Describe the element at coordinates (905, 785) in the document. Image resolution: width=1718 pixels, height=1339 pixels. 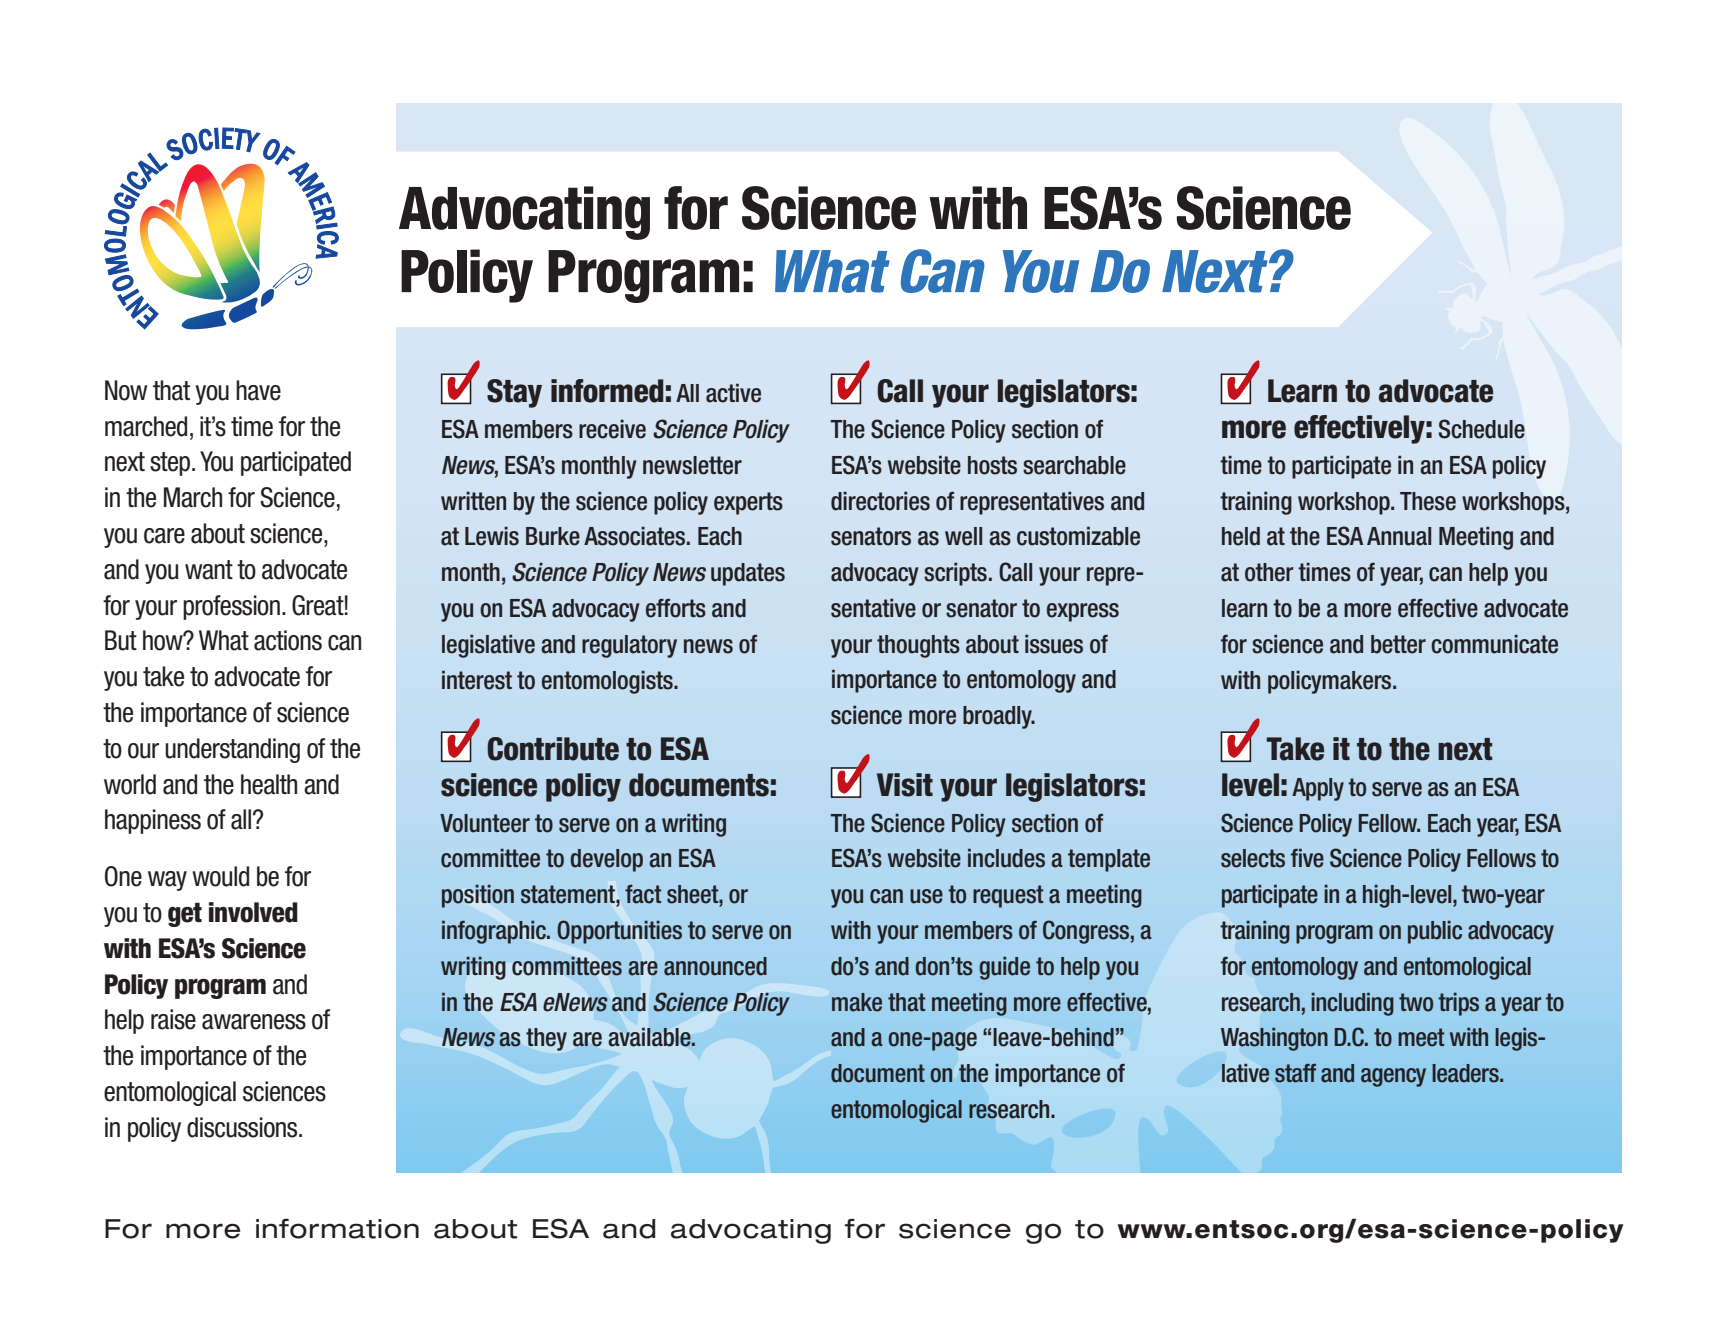
I see `Visit` at that location.
